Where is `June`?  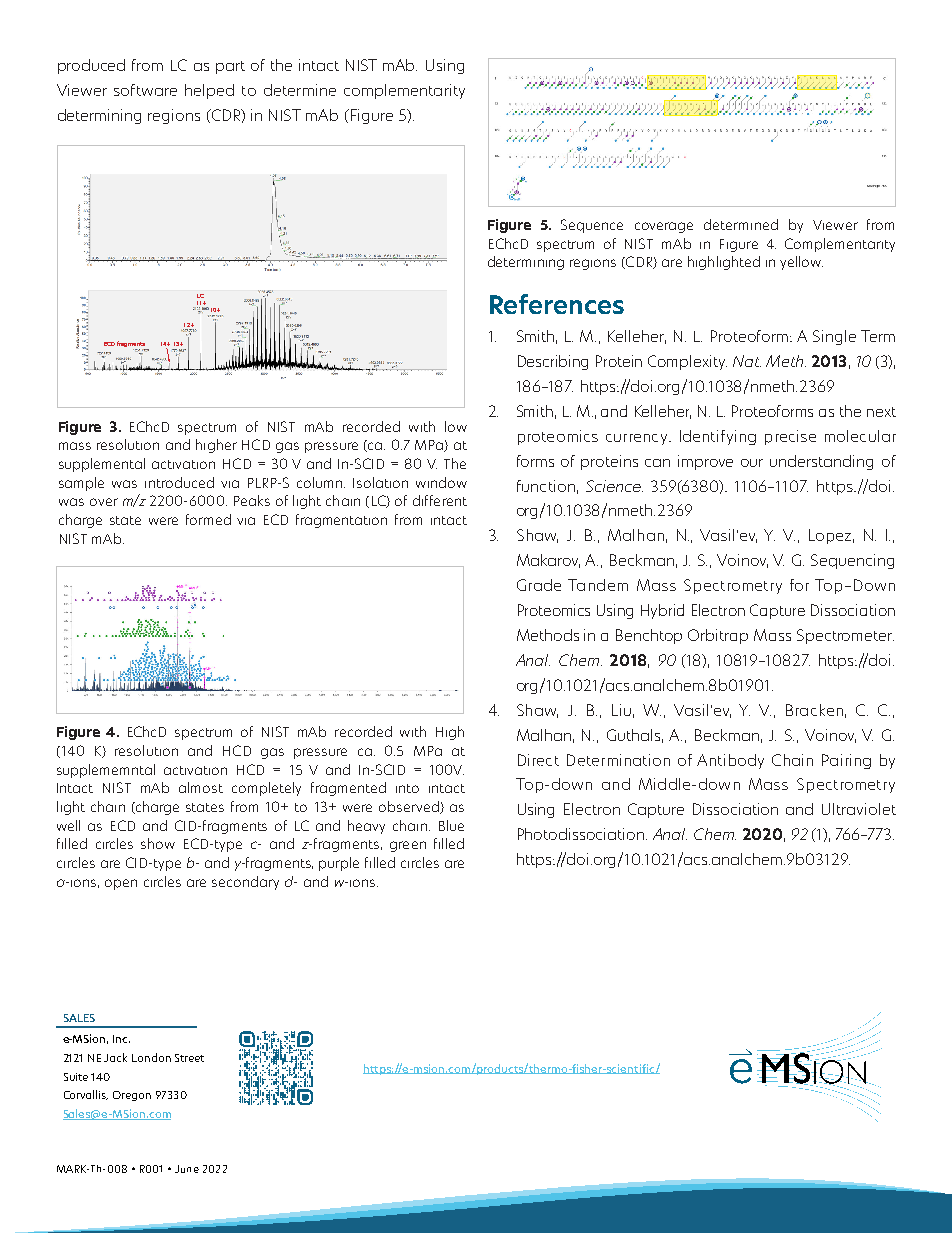
June is located at coordinates (187, 1169).
